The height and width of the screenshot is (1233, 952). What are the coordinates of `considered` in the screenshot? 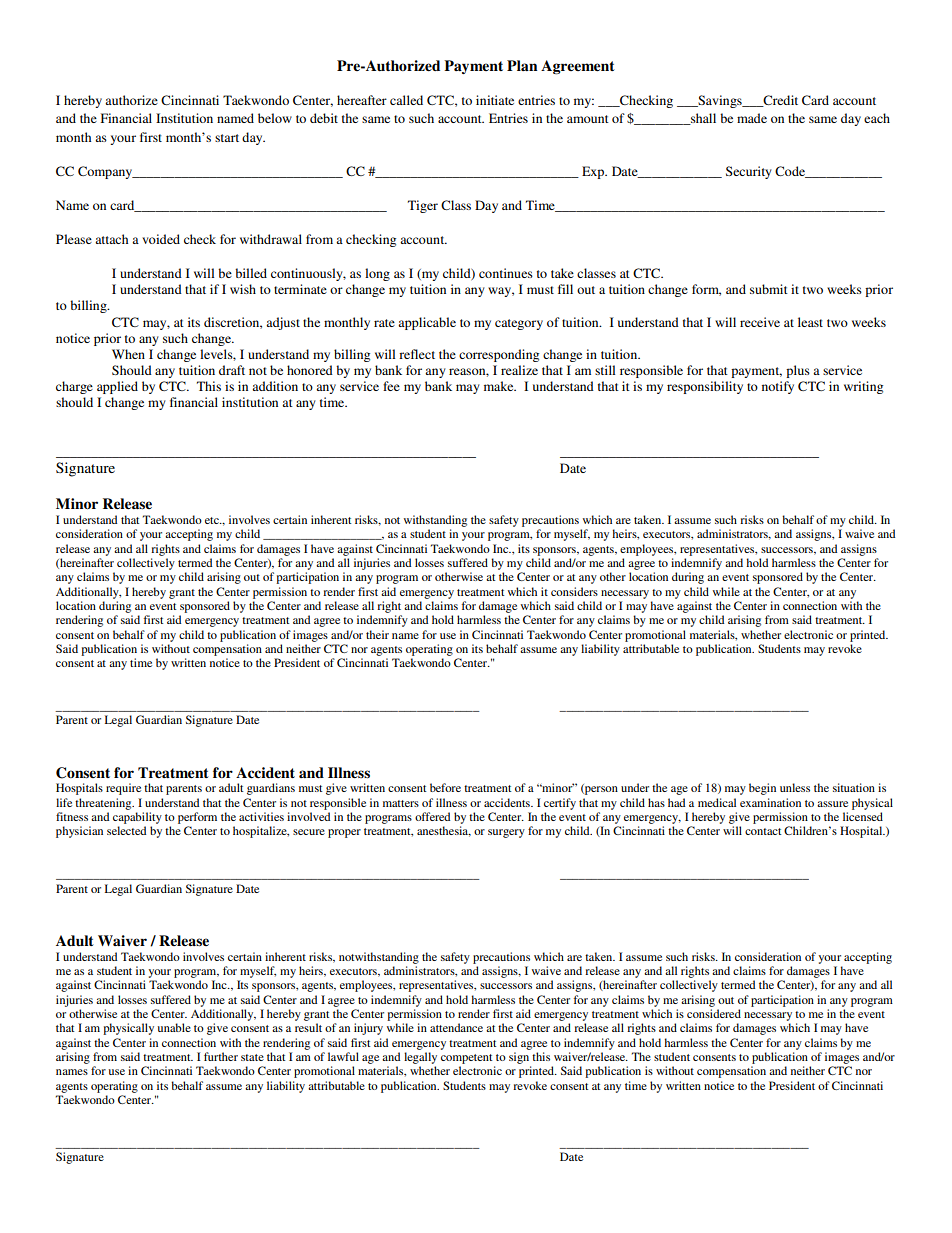 It's located at (714, 1013).
